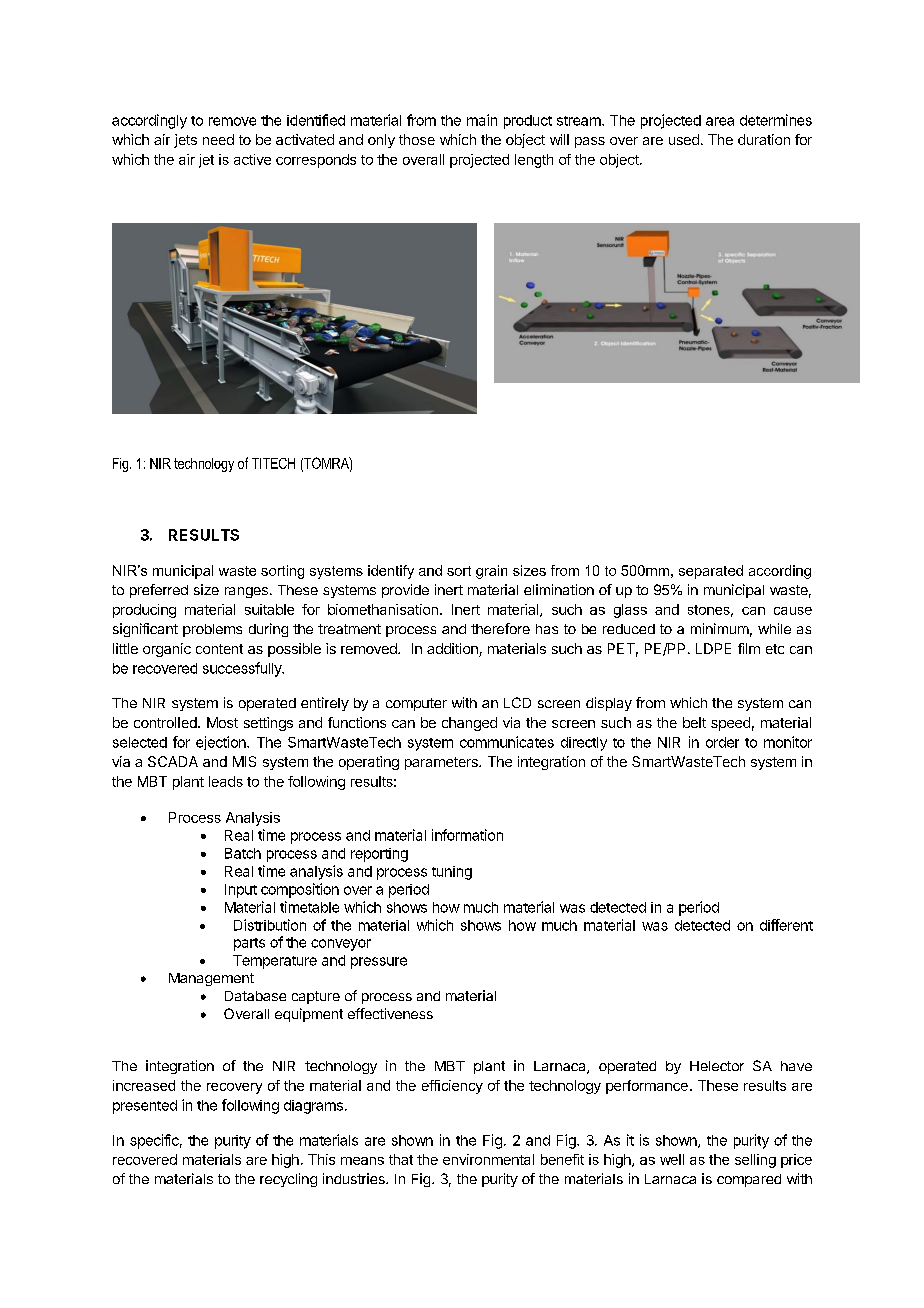  What do you see at coordinates (218, 139) in the screenshot?
I see `need` at bounding box center [218, 139].
